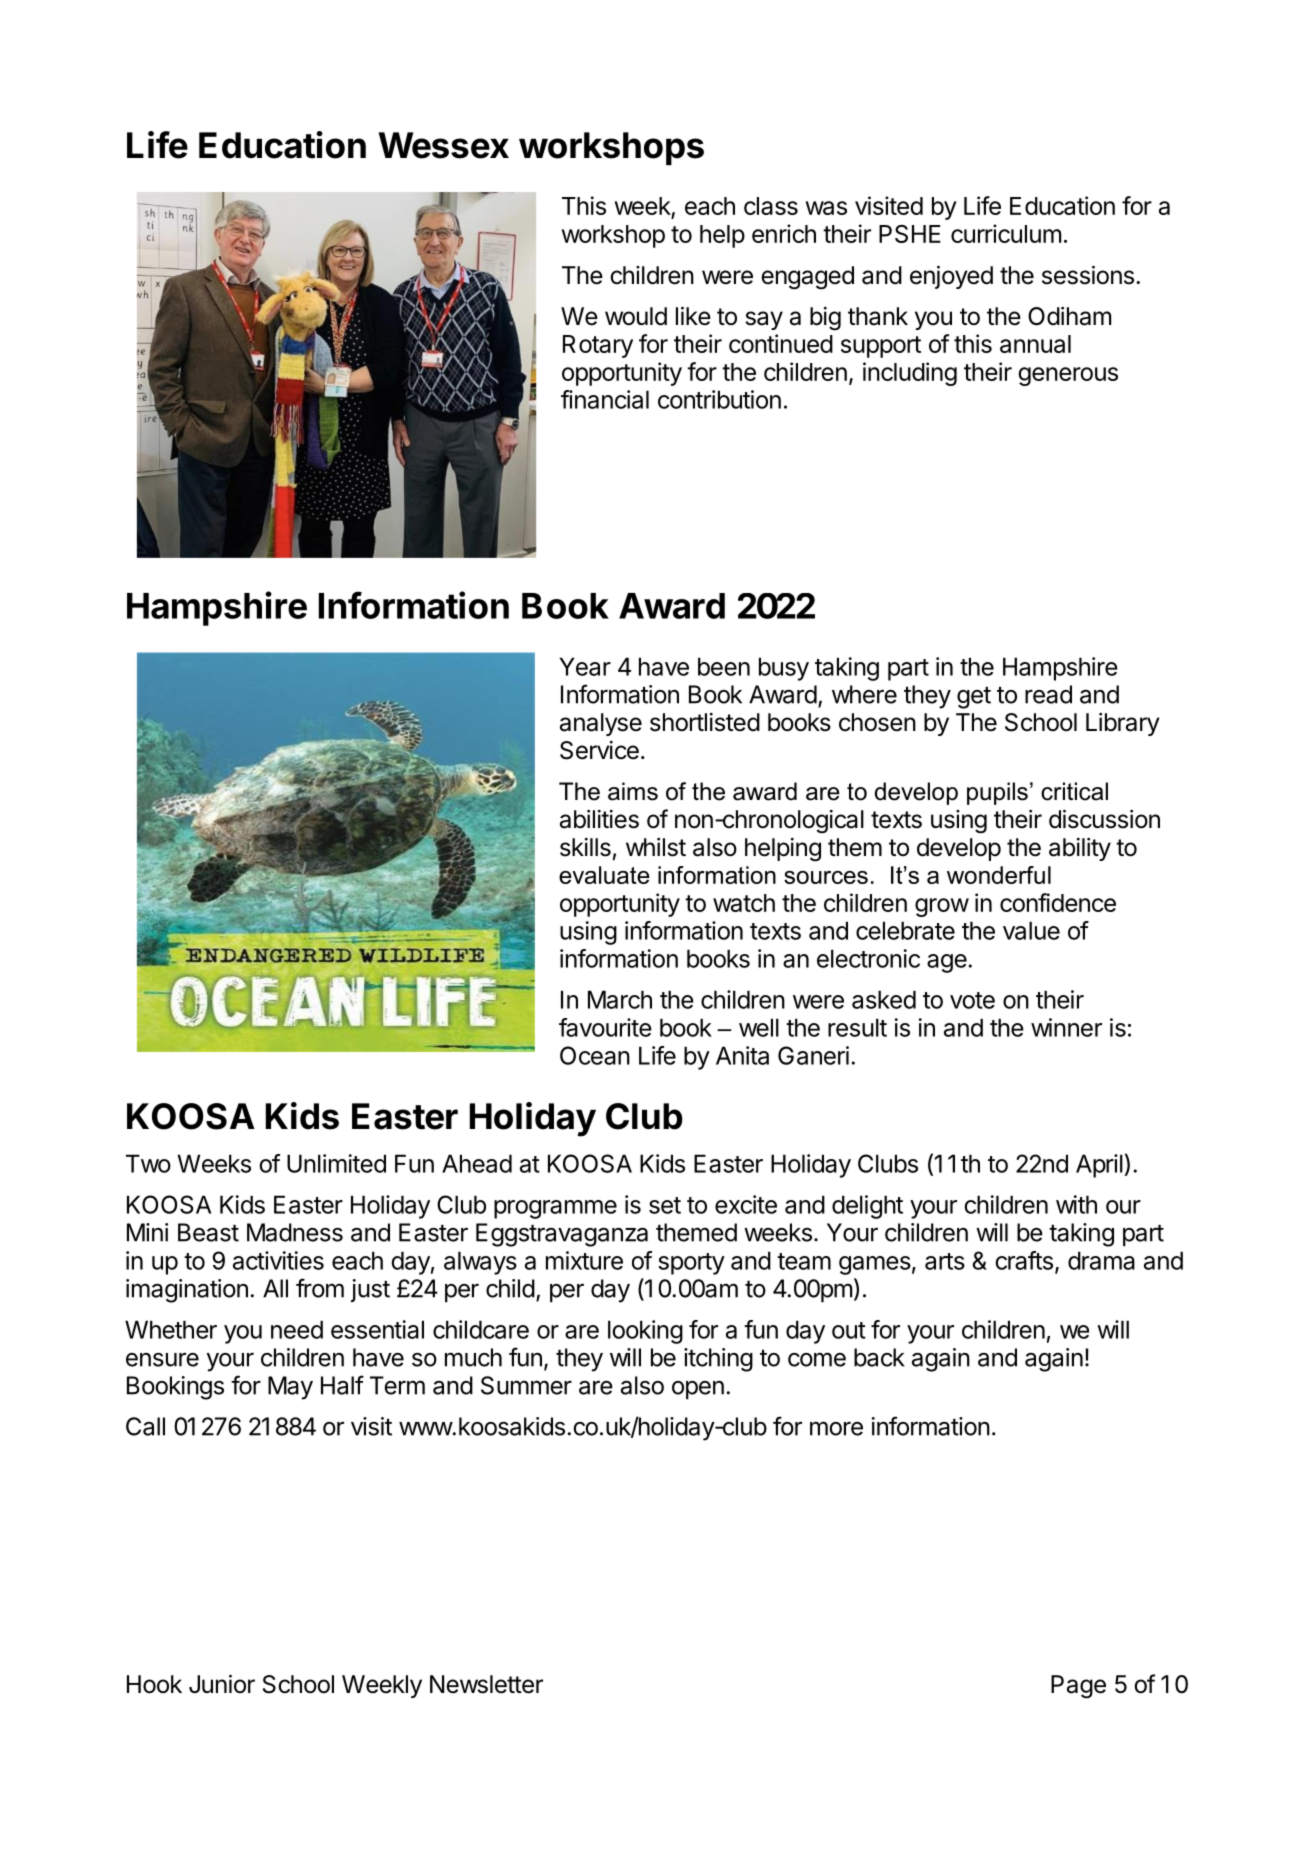 The height and width of the document is (1856, 1312). I want to click on Year, so click(585, 666).
